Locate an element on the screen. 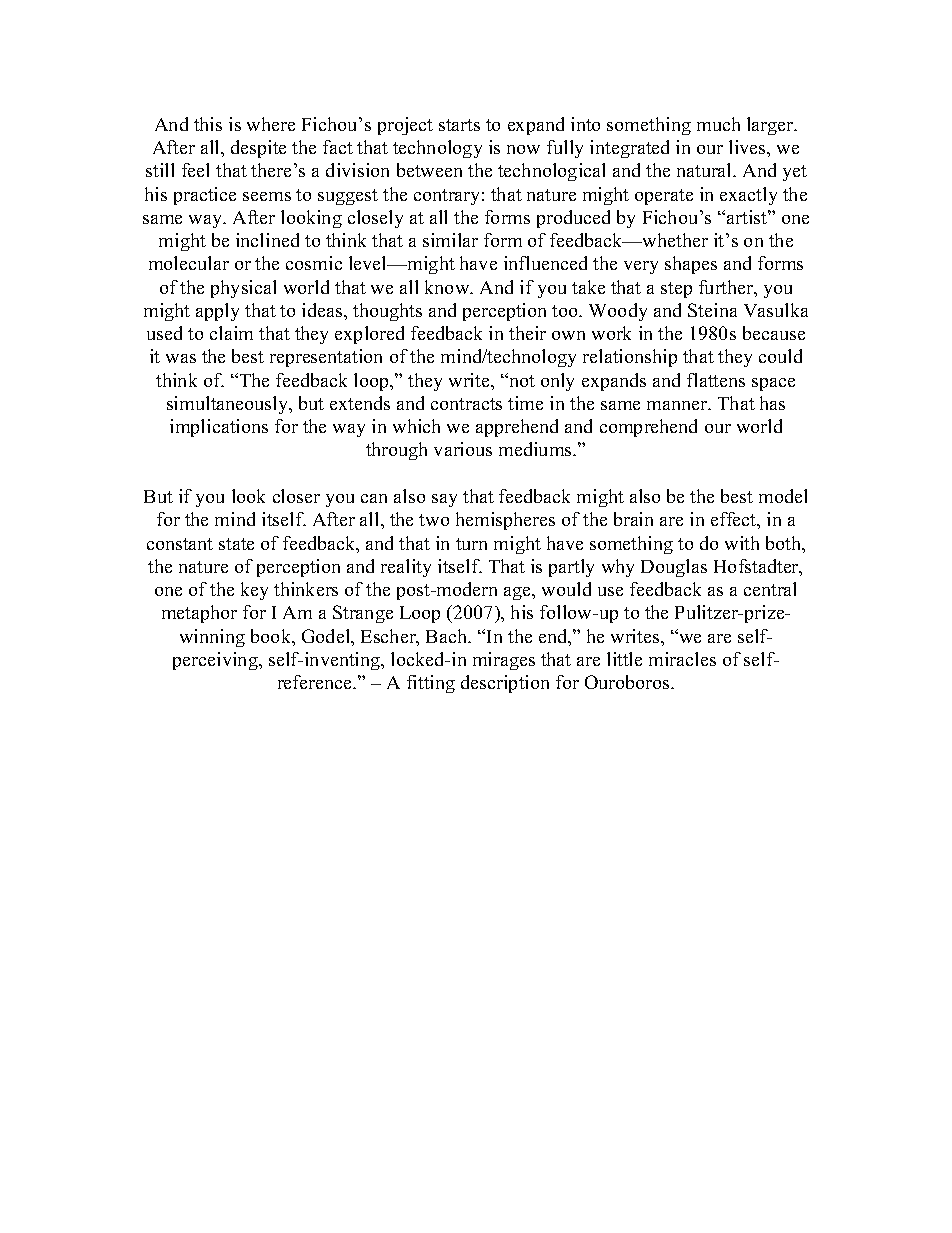 The height and width of the screenshot is (1233, 952). with is located at coordinates (742, 543).
